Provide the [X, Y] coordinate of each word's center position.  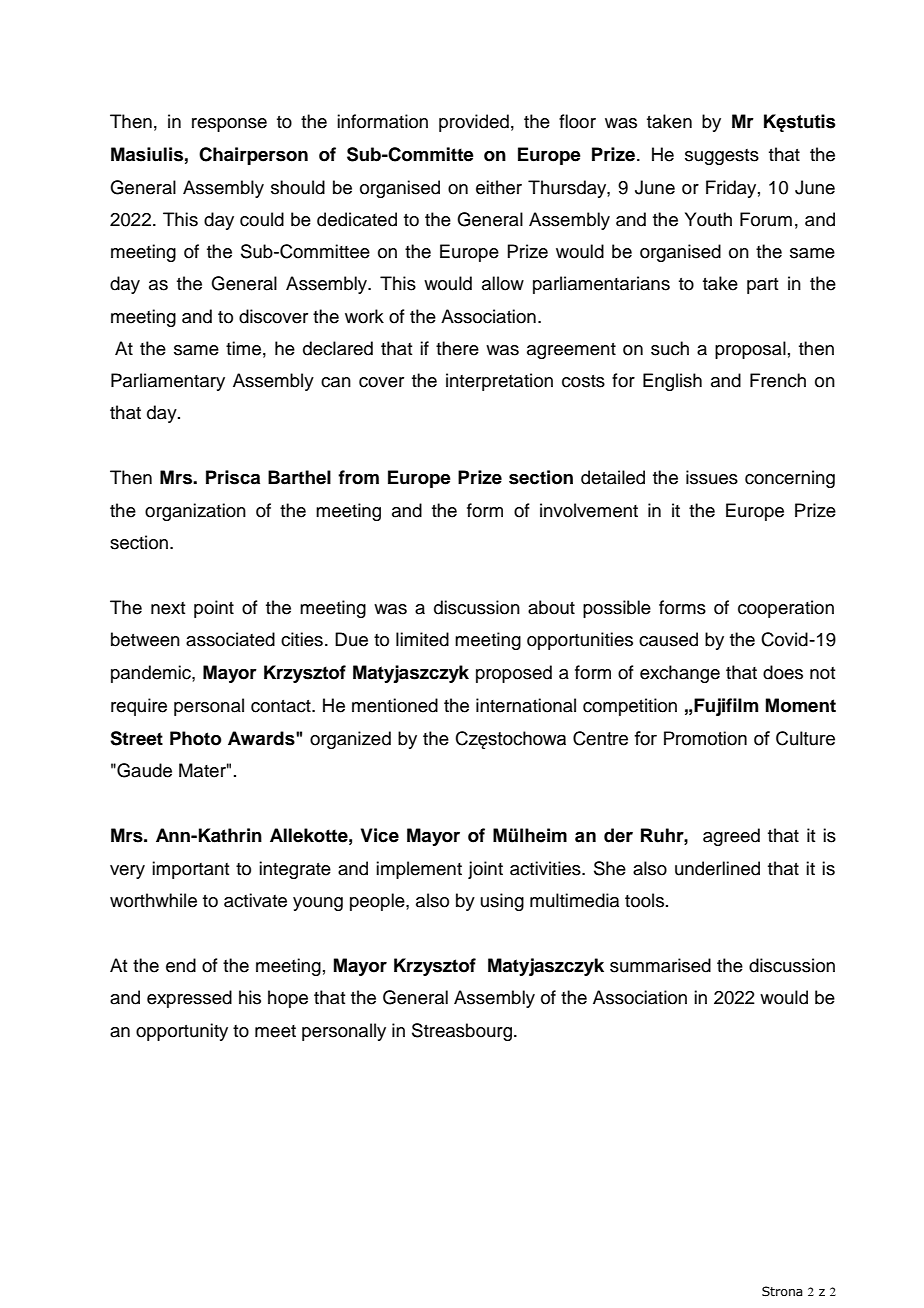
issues [712, 477]
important [190, 870]
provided [474, 123]
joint [485, 870]
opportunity [182, 1032]
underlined [717, 868]
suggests [722, 157]
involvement [589, 510]
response [229, 125]
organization [195, 512]
